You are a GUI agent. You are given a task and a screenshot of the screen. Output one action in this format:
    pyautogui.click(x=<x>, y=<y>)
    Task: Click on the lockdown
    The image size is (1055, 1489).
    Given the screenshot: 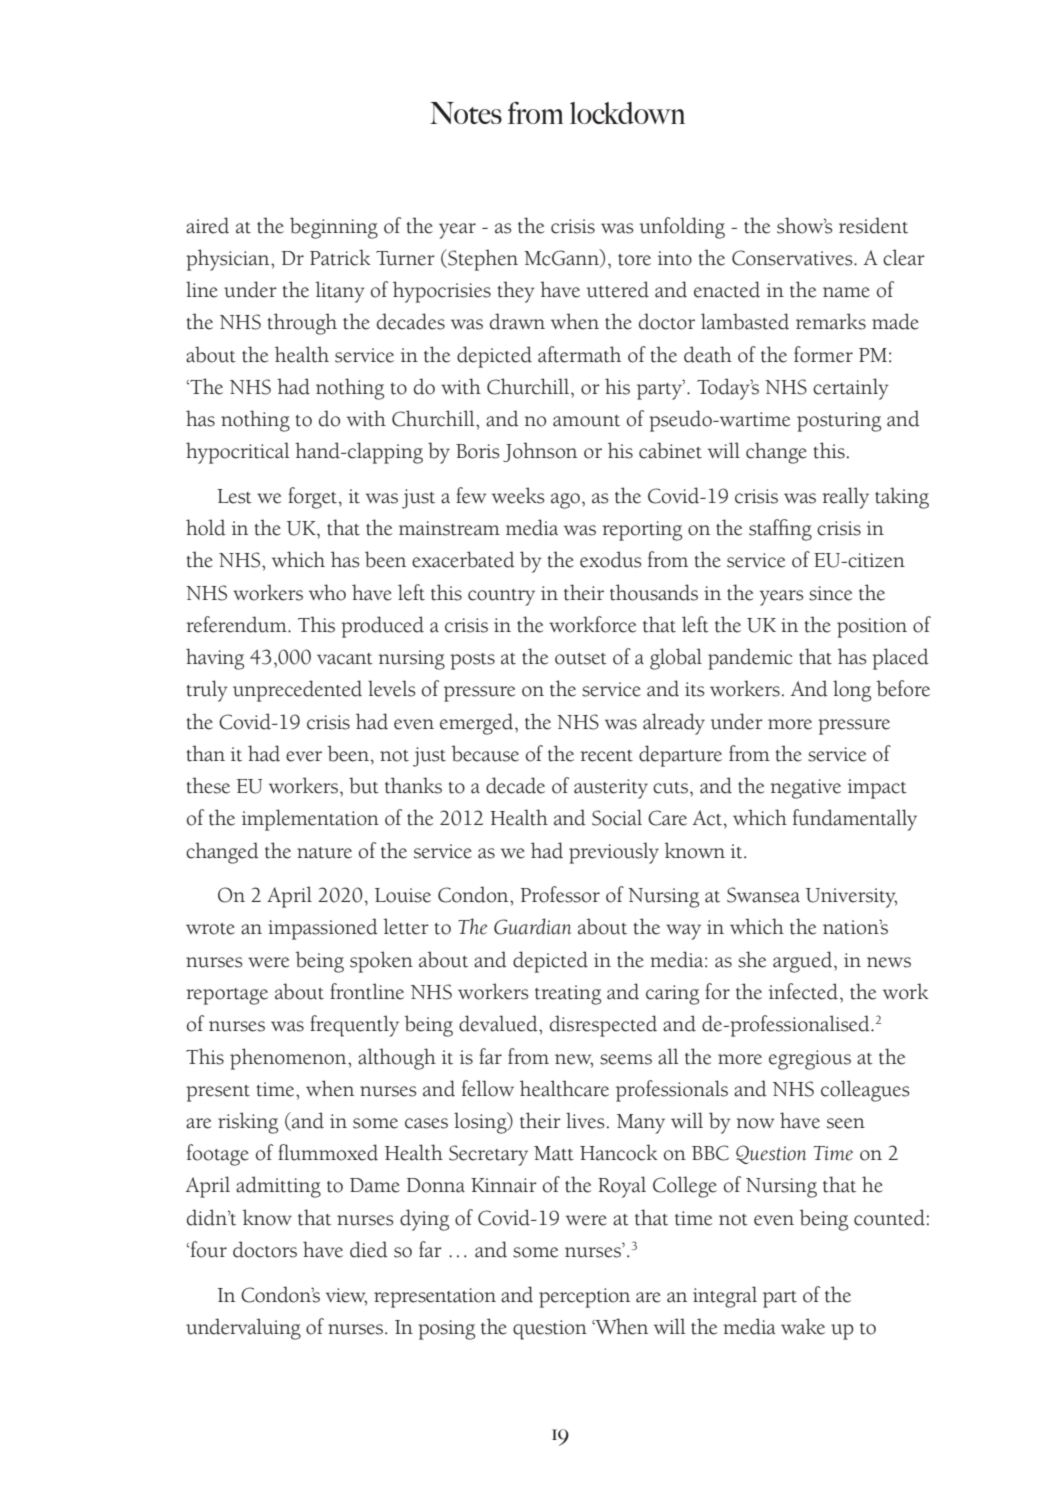 What is the action you would take?
    pyautogui.click(x=627, y=113)
